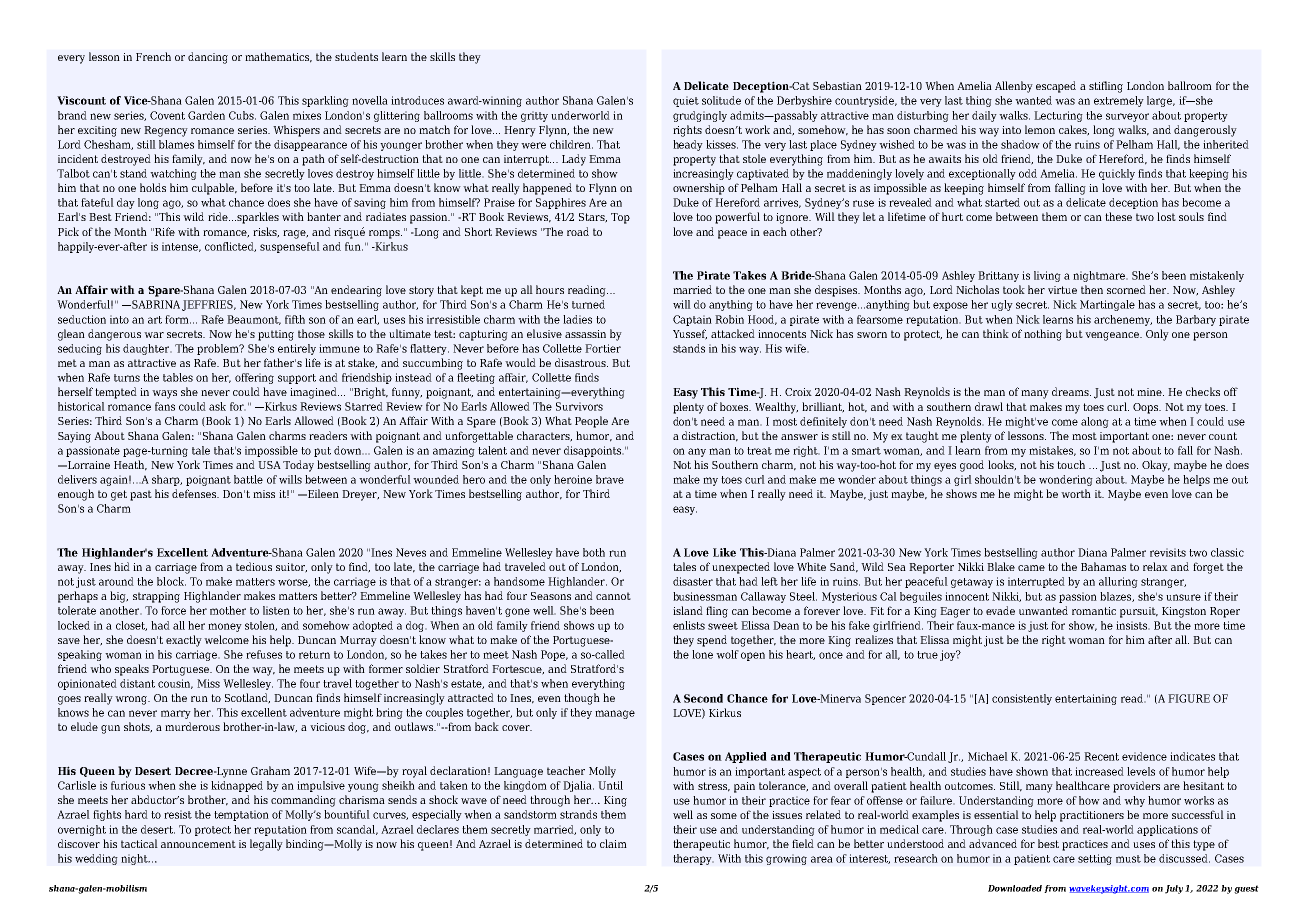 The height and width of the screenshot is (924, 1308). I want to click on Survivors, so click(579, 406).
